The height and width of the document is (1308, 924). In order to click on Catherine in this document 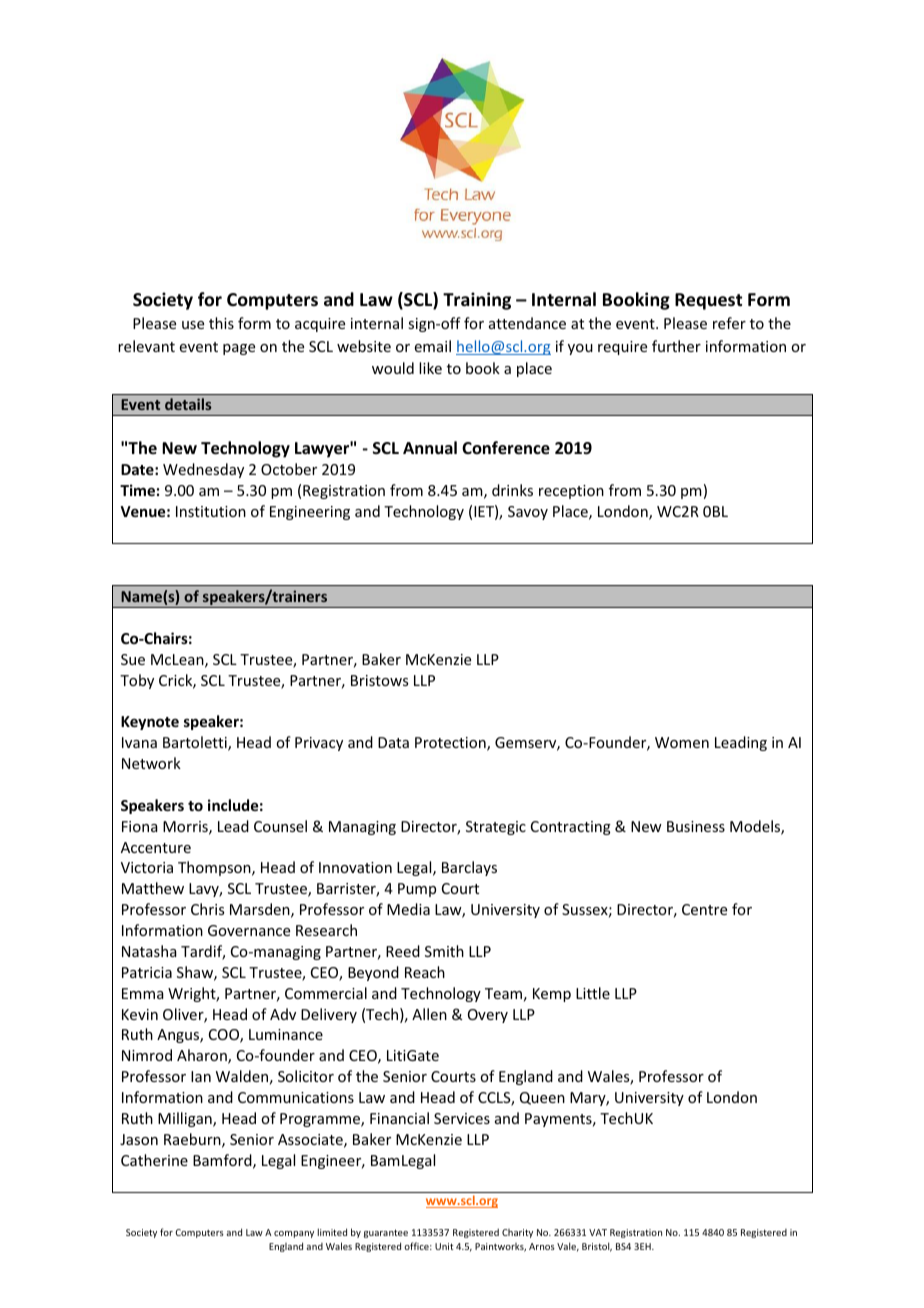, I will do `click(154, 1160)`.
